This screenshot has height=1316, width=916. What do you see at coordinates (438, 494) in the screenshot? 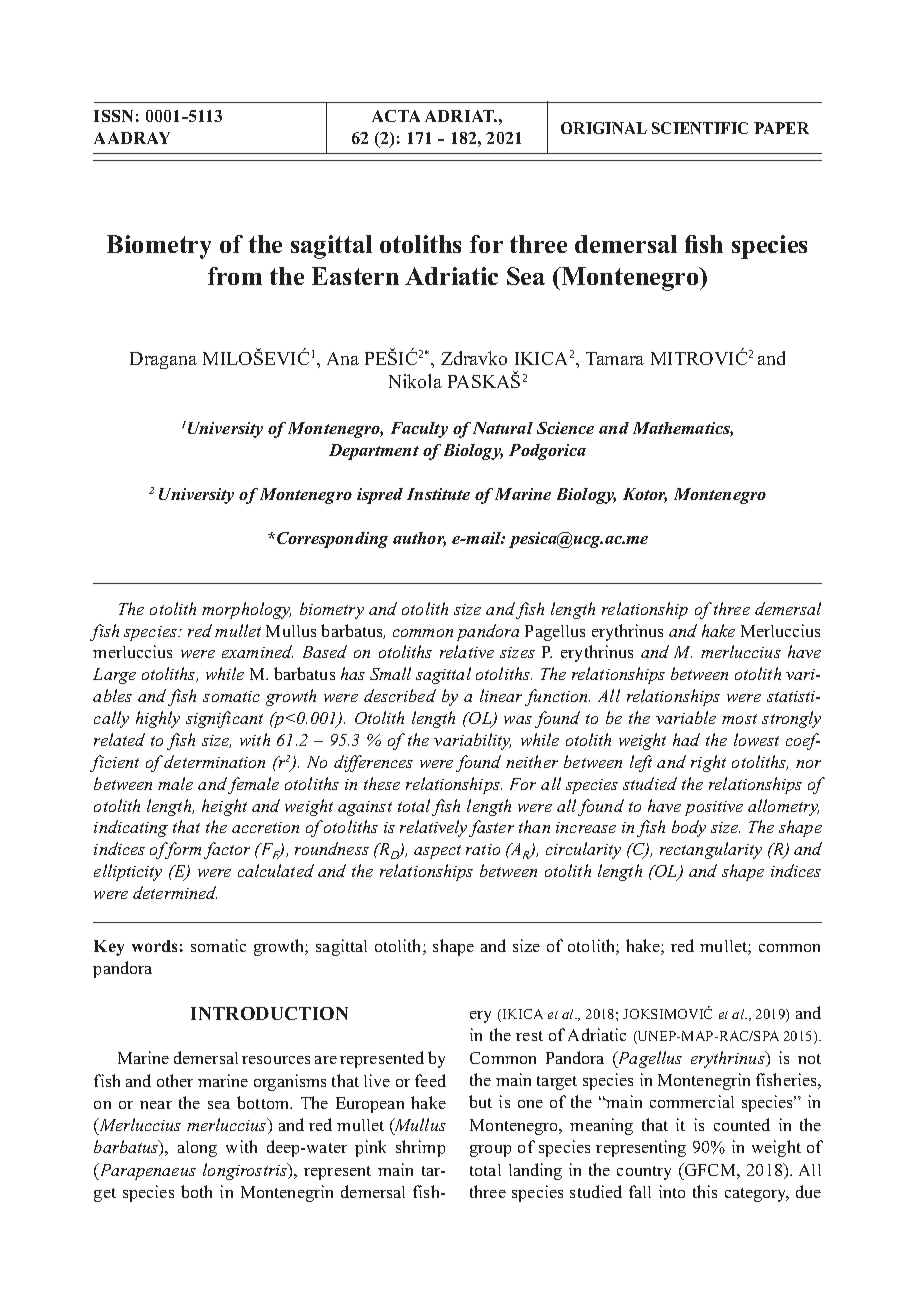
I see `Institute` at bounding box center [438, 494].
